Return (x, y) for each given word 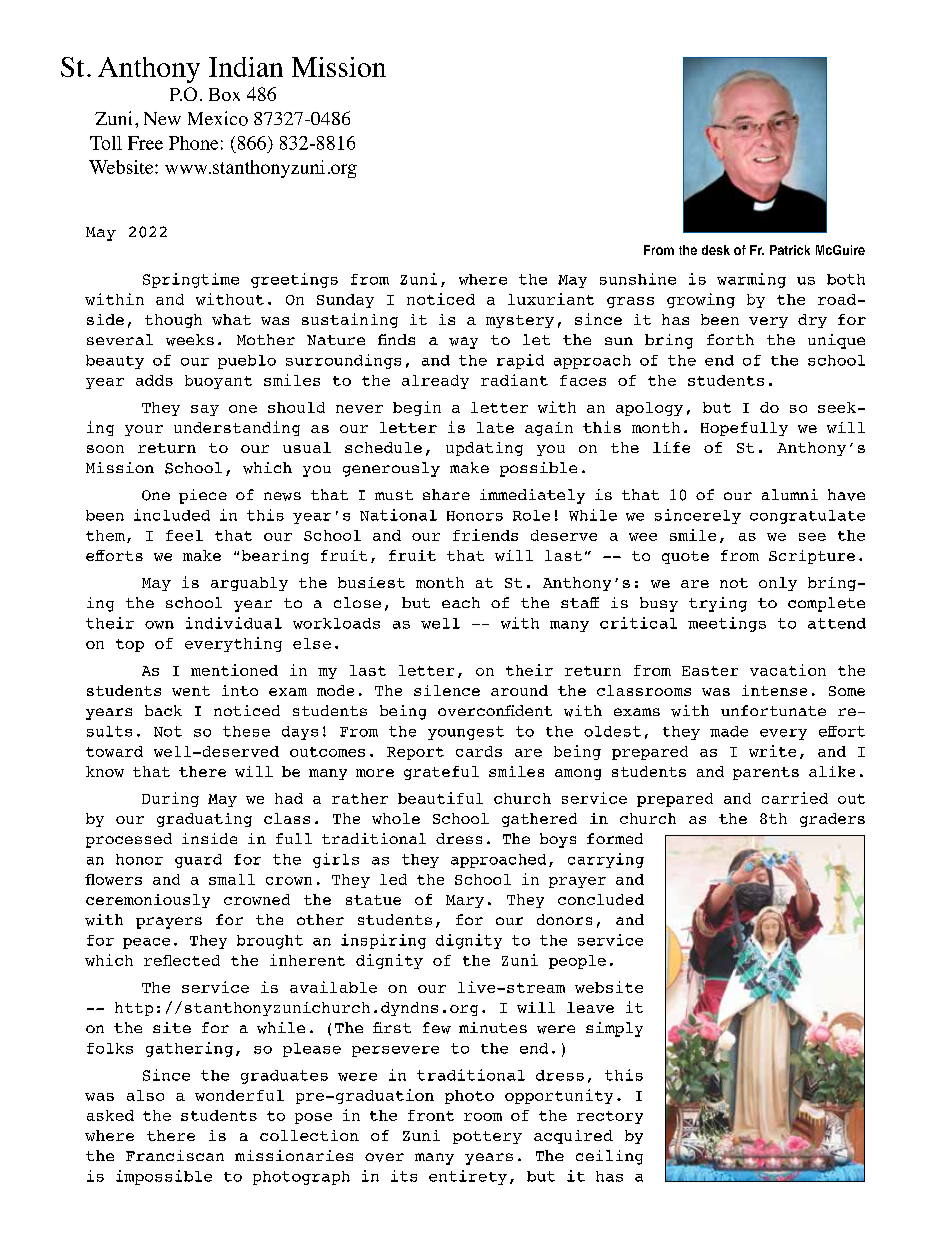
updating (484, 449)
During (170, 799)
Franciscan (175, 1155)
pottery (487, 1137)
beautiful (440, 798)
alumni (790, 494)
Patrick (790, 250)
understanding (237, 428)
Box (224, 94)
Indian (246, 67)
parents (766, 773)
